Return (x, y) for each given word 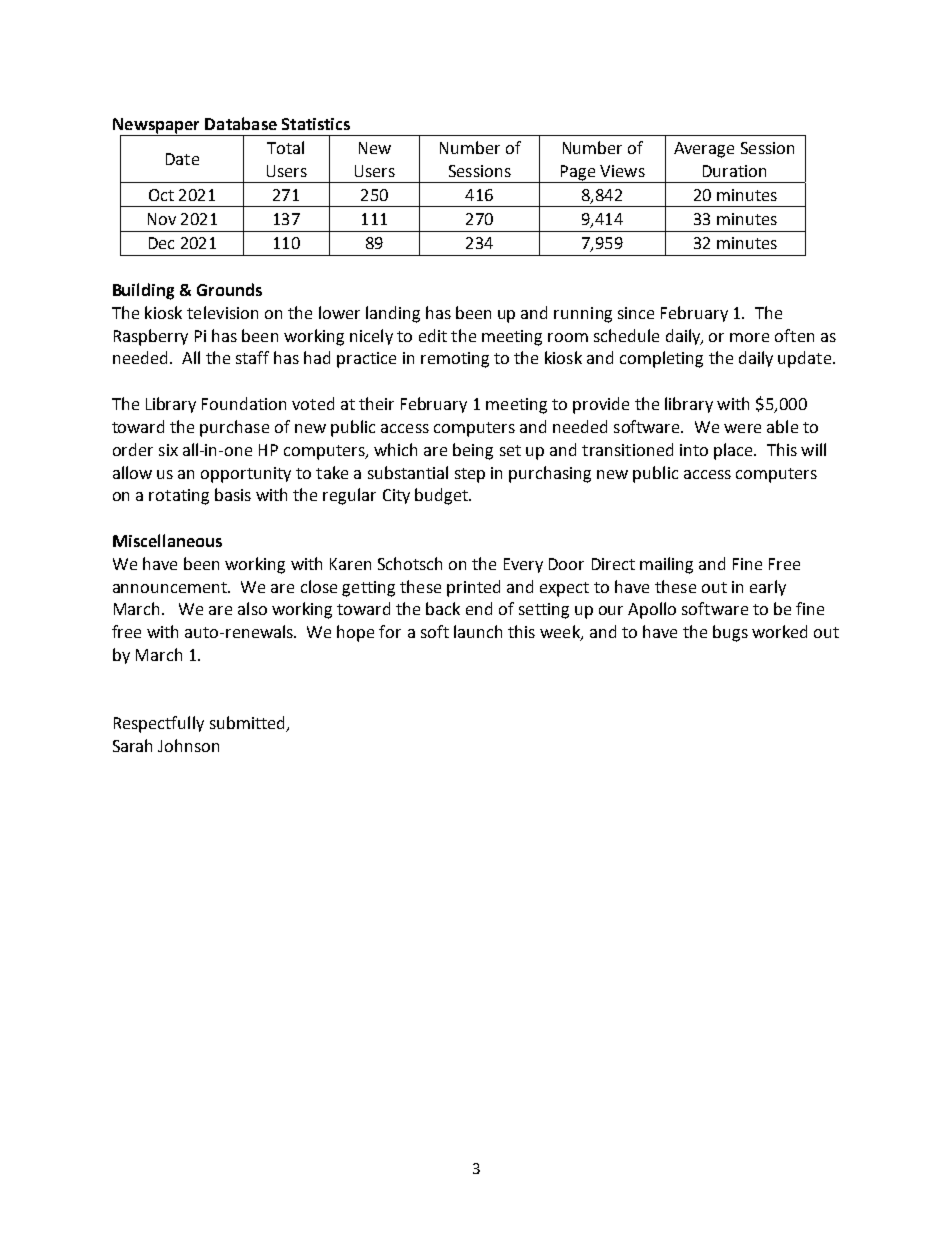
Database (241, 123)
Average (704, 150)
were (742, 428)
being (473, 451)
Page (577, 174)
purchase (234, 428)
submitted (249, 724)
